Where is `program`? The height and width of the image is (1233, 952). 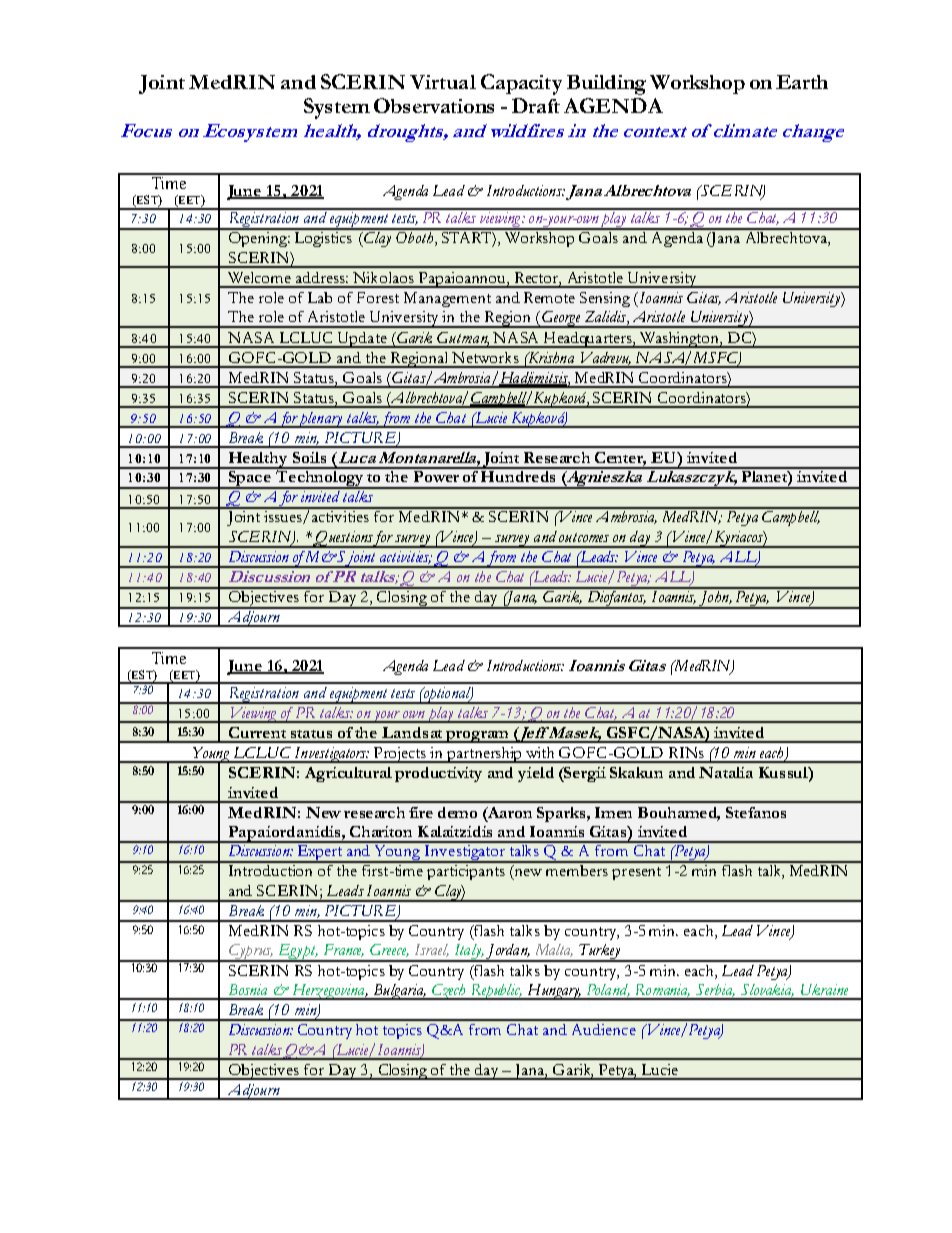 program is located at coordinates (477, 737).
